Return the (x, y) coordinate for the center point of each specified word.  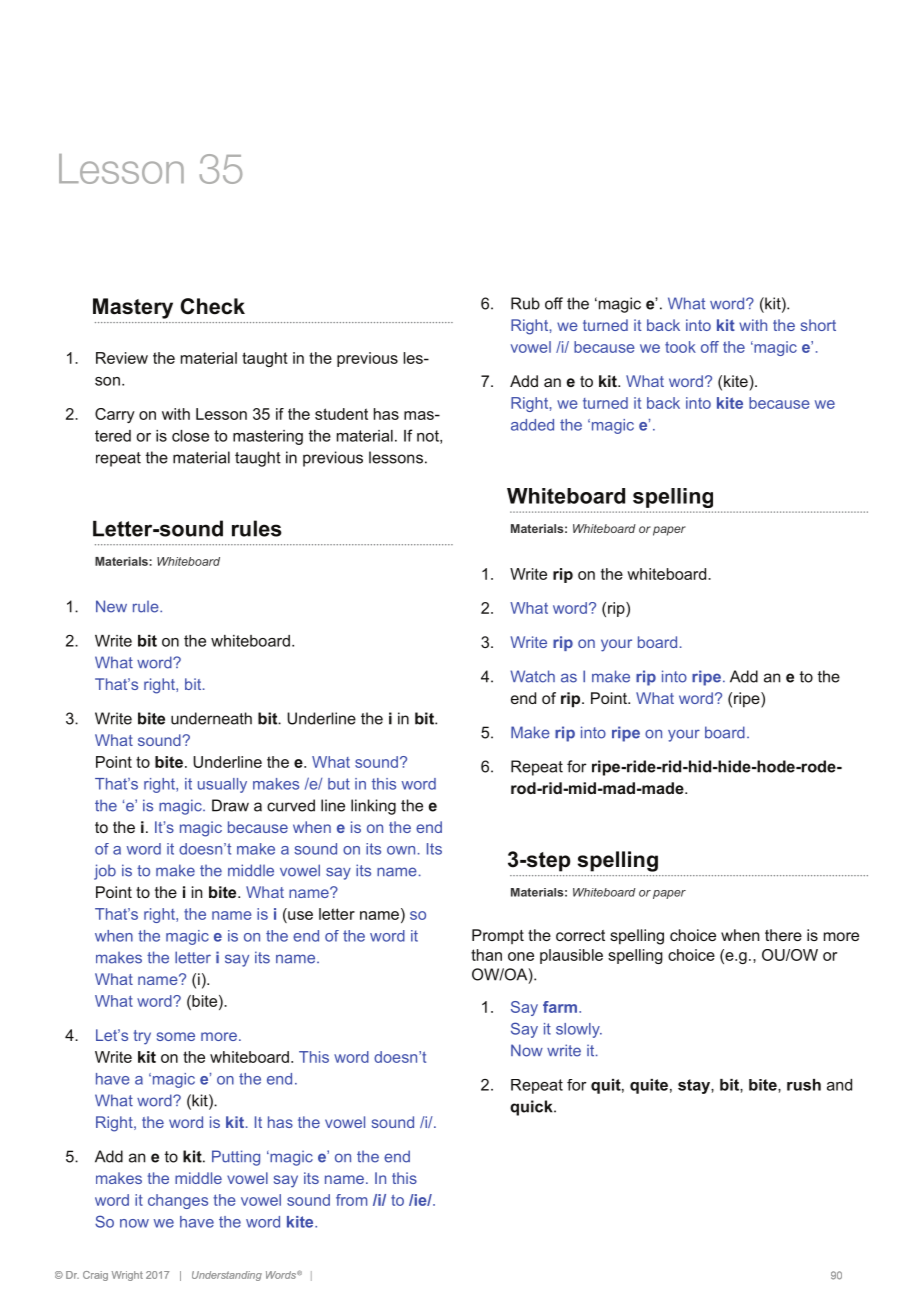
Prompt (498, 936)
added (532, 425)
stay (695, 1086)
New (111, 606)
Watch (533, 676)
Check (212, 306)
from (351, 1200)
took (680, 347)
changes (178, 1201)
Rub (525, 303)
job (105, 872)
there (783, 935)
